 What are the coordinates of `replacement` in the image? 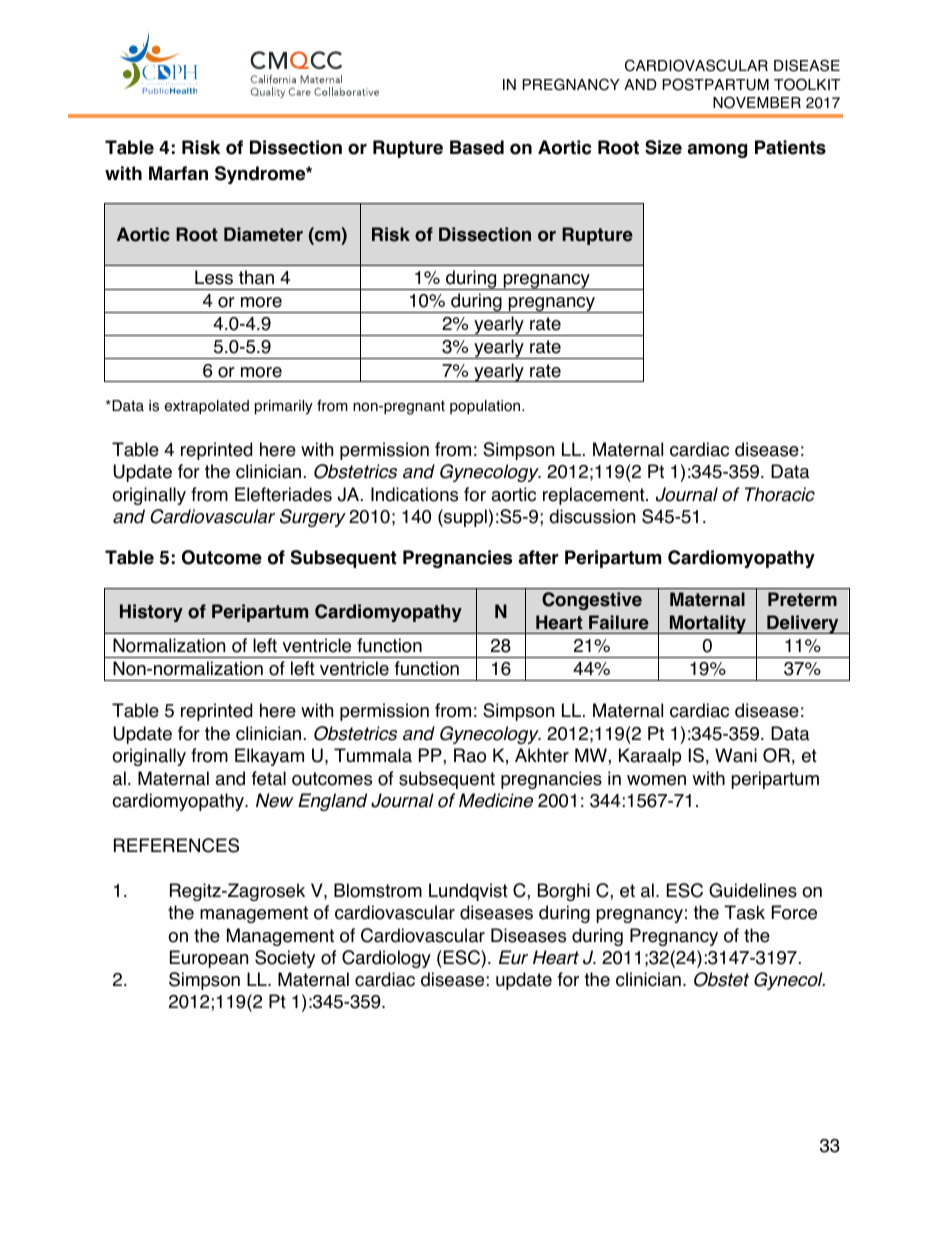 It's located at (595, 496).
